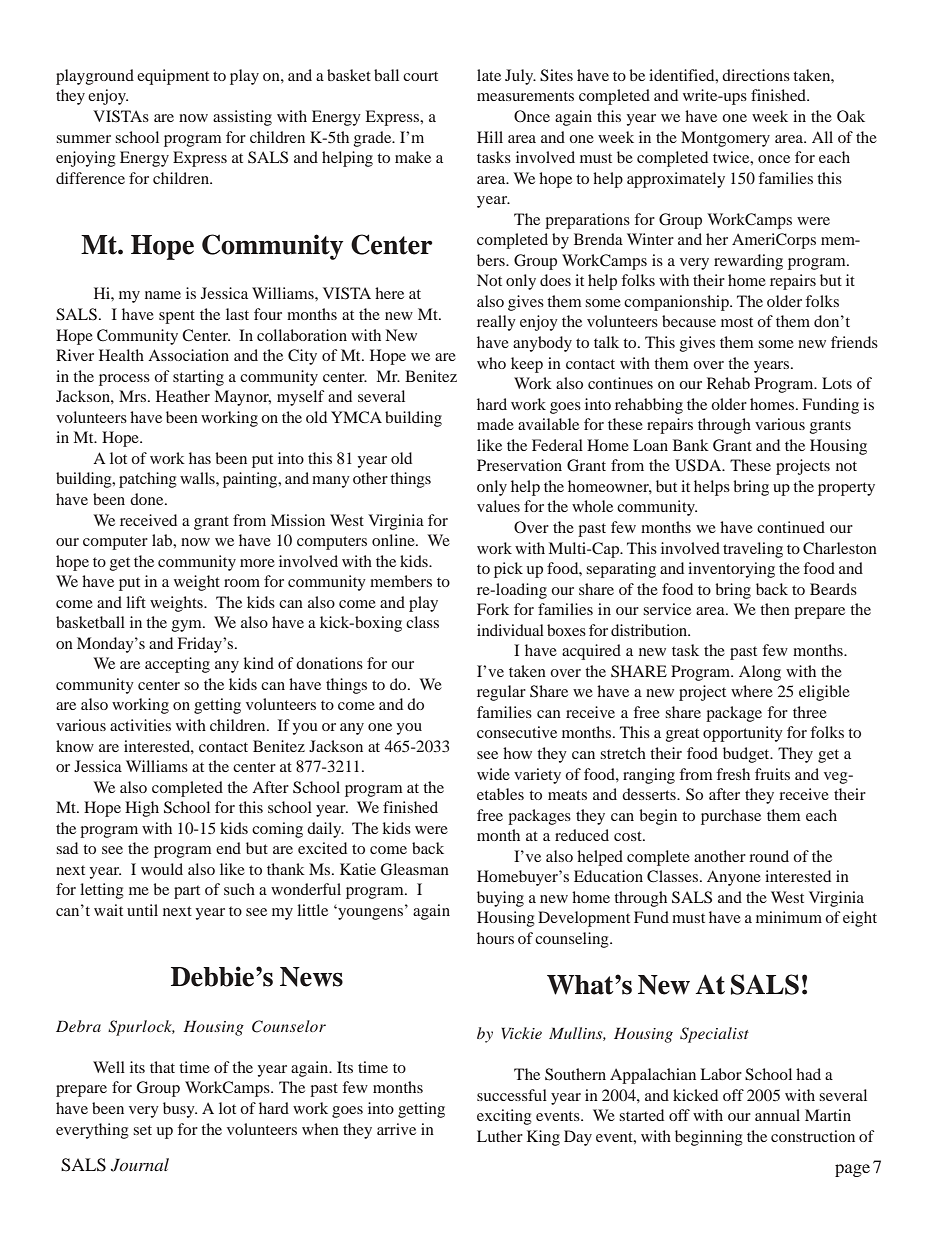 The height and width of the screenshot is (1233, 952). I want to click on Luther, so click(500, 1136).
